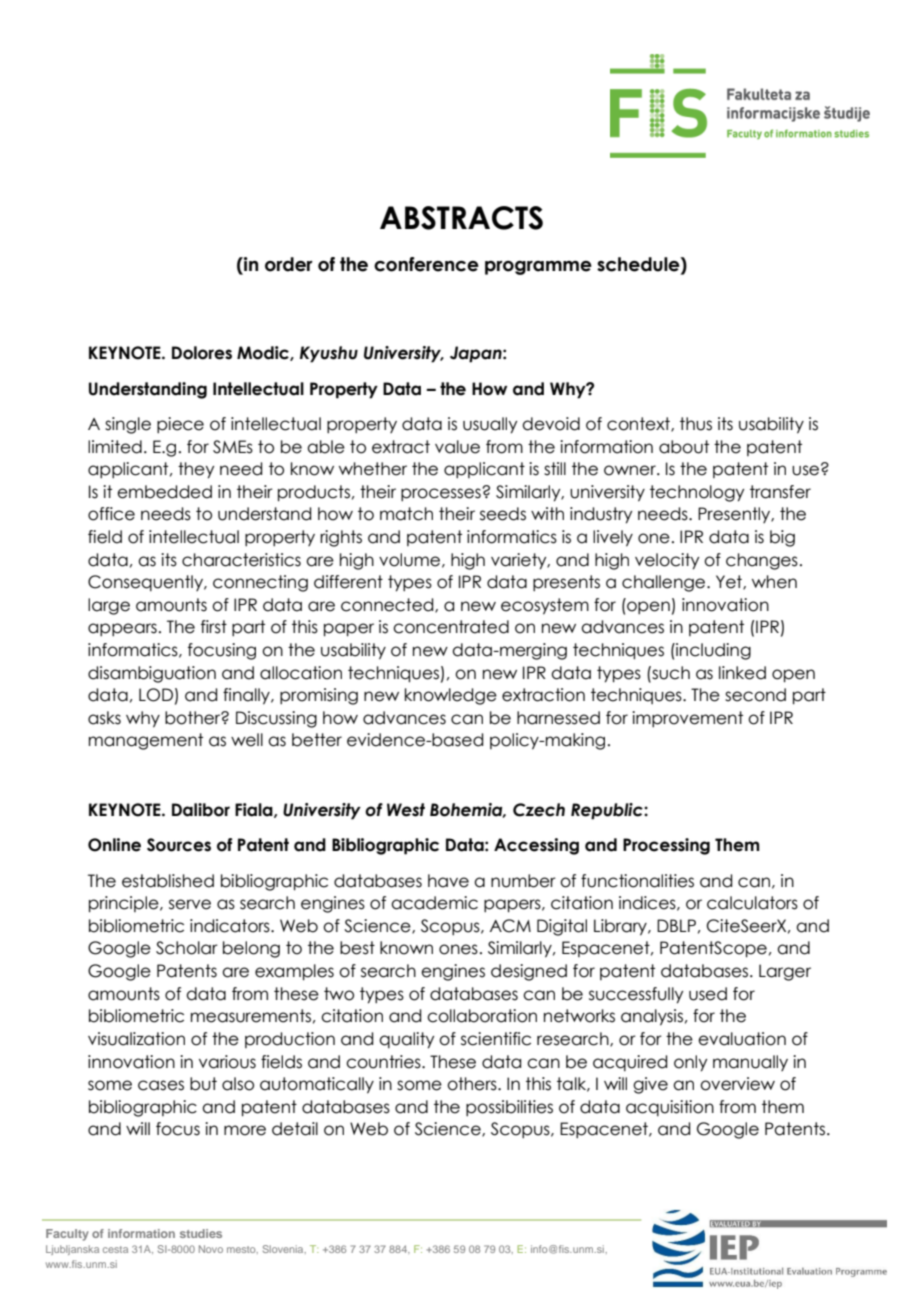 Image resolution: width=924 pixels, height=1308 pixels. What do you see at coordinates (406, 810) in the image?
I see `West` at bounding box center [406, 810].
